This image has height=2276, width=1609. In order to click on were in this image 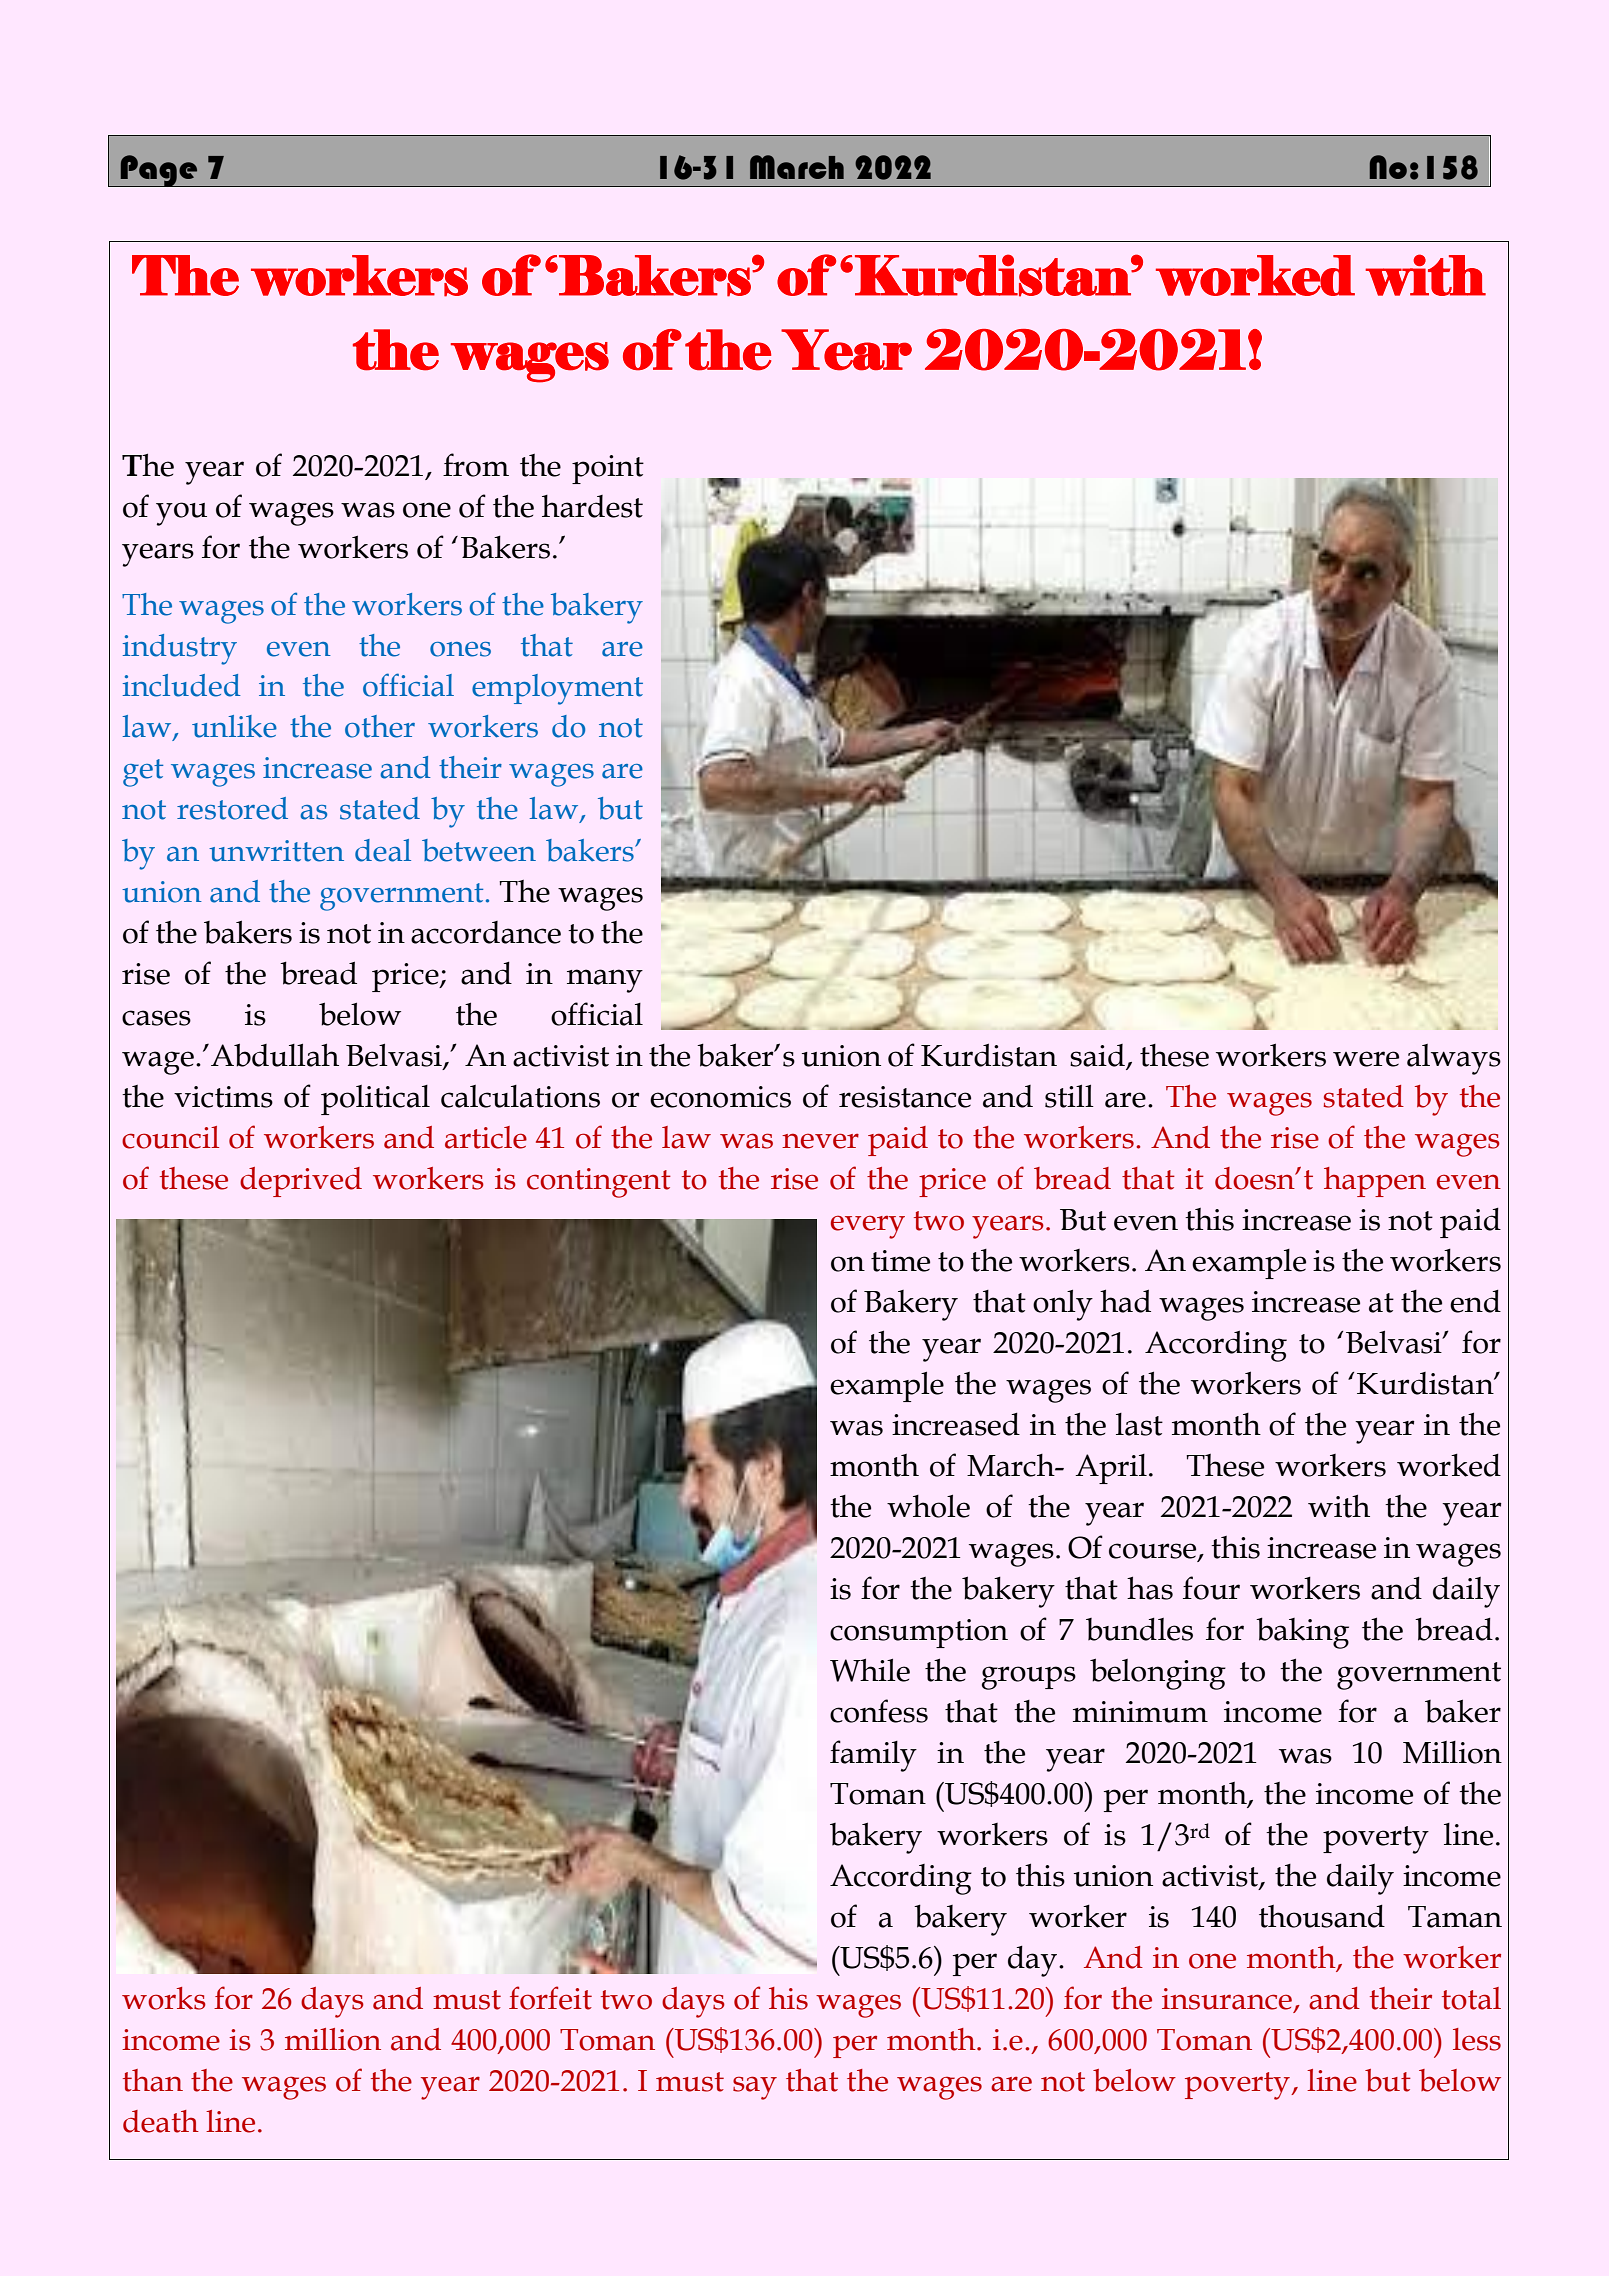, I will do `click(1366, 1059)`.
